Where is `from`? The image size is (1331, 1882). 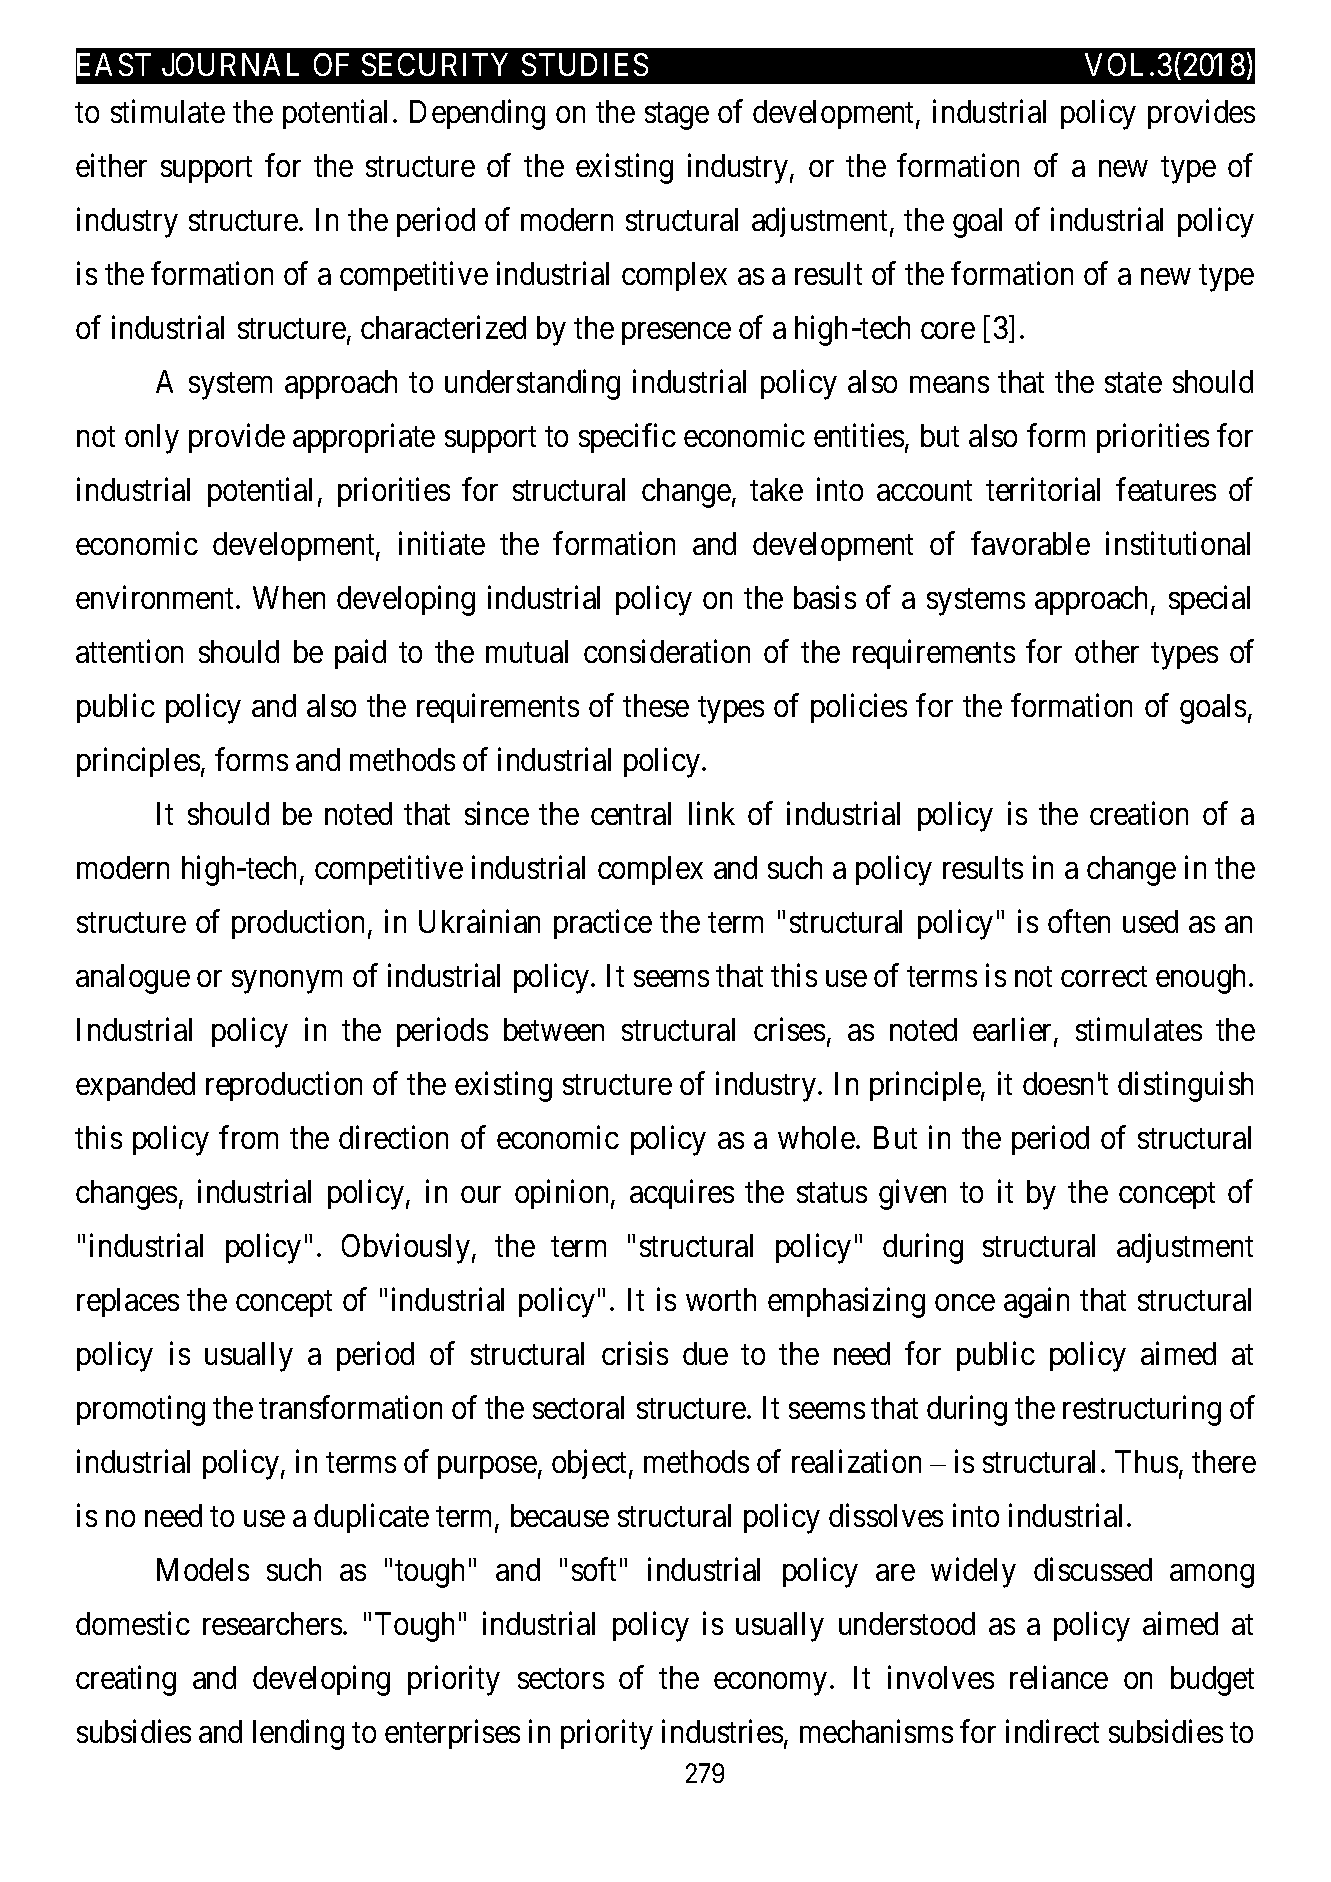 from is located at coordinates (248, 1137).
